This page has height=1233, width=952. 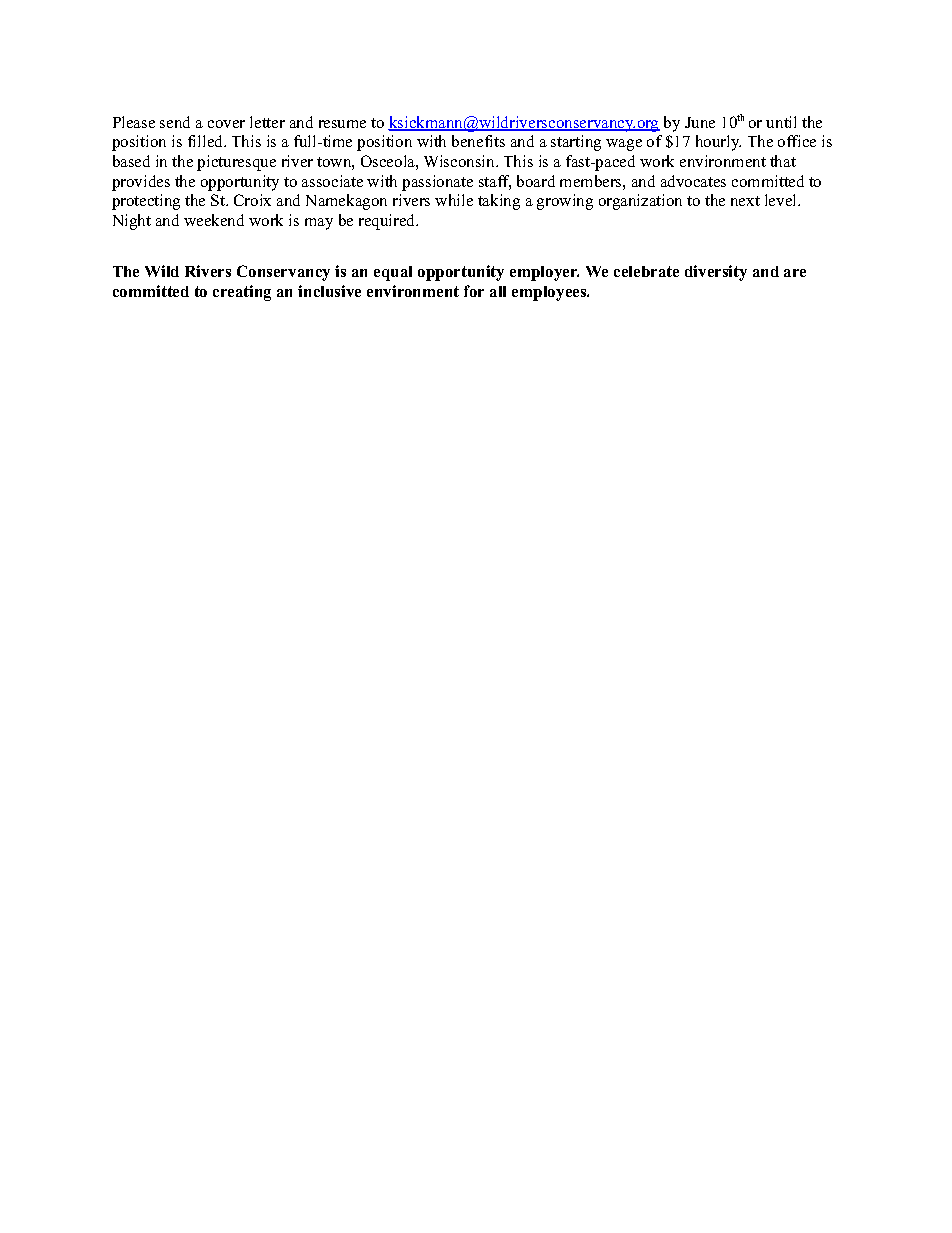 I want to click on provides, so click(x=141, y=183).
